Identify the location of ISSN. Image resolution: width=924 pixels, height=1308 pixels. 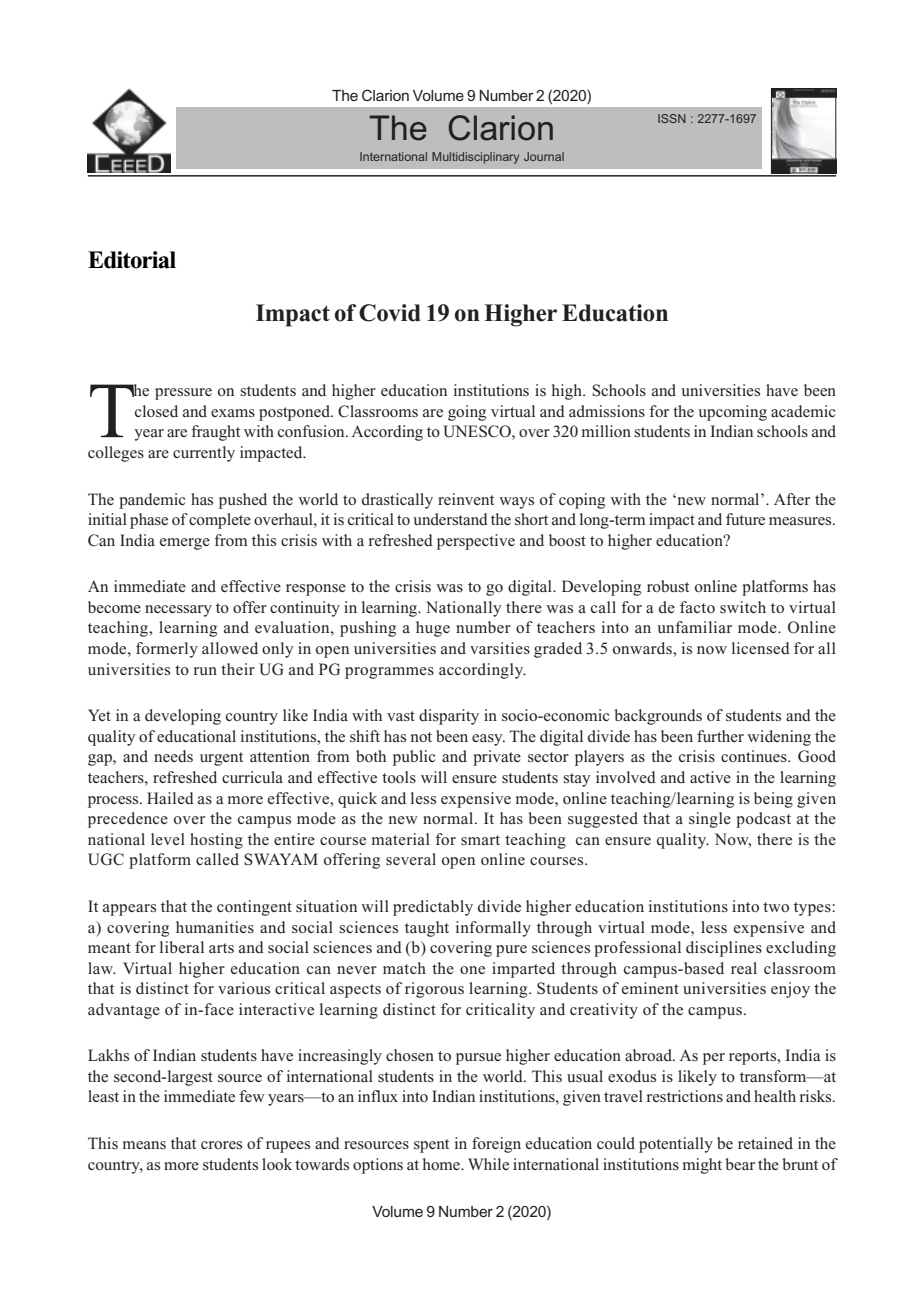
(672, 118).
